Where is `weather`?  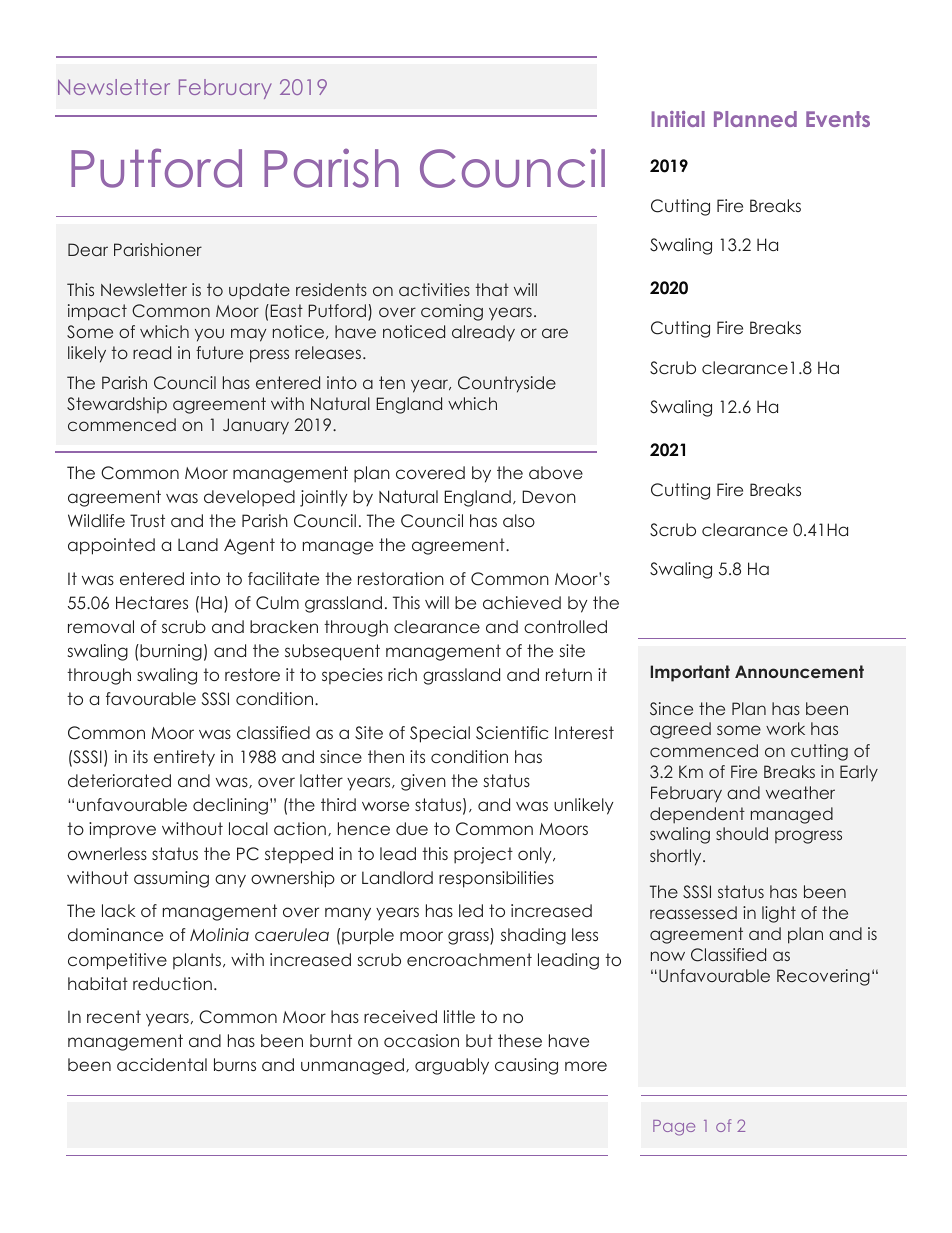
weather is located at coordinates (800, 792).
